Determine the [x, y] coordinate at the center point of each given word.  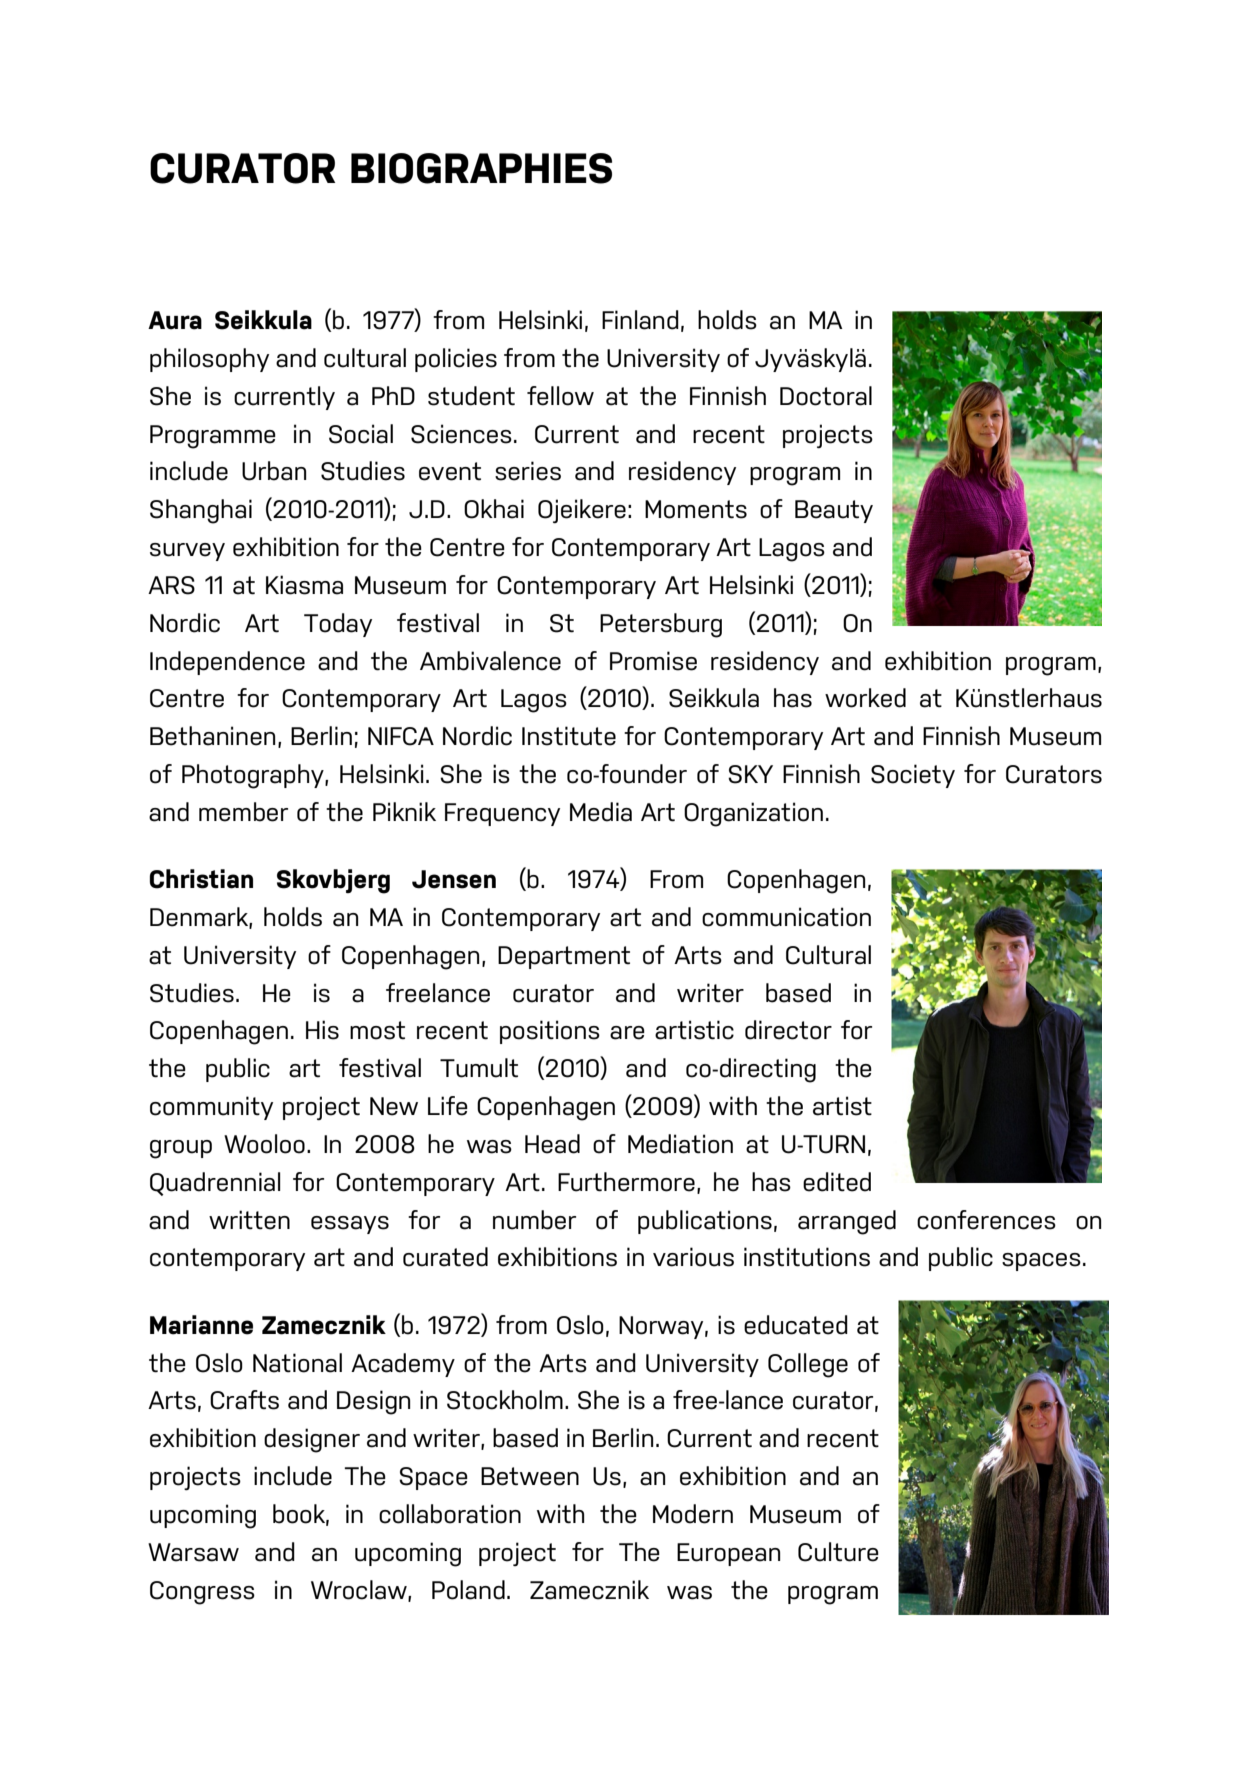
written [249, 1220]
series [528, 471]
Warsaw [193, 1552]
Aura [175, 320]
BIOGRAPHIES [481, 168]
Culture [838, 1552]
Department [564, 957]
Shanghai [201, 511]
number [534, 1220]
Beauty [834, 511]
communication [786, 917]
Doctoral [826, 396]
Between [530, 1476]
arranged [847, 1222]
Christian [201, 879]
